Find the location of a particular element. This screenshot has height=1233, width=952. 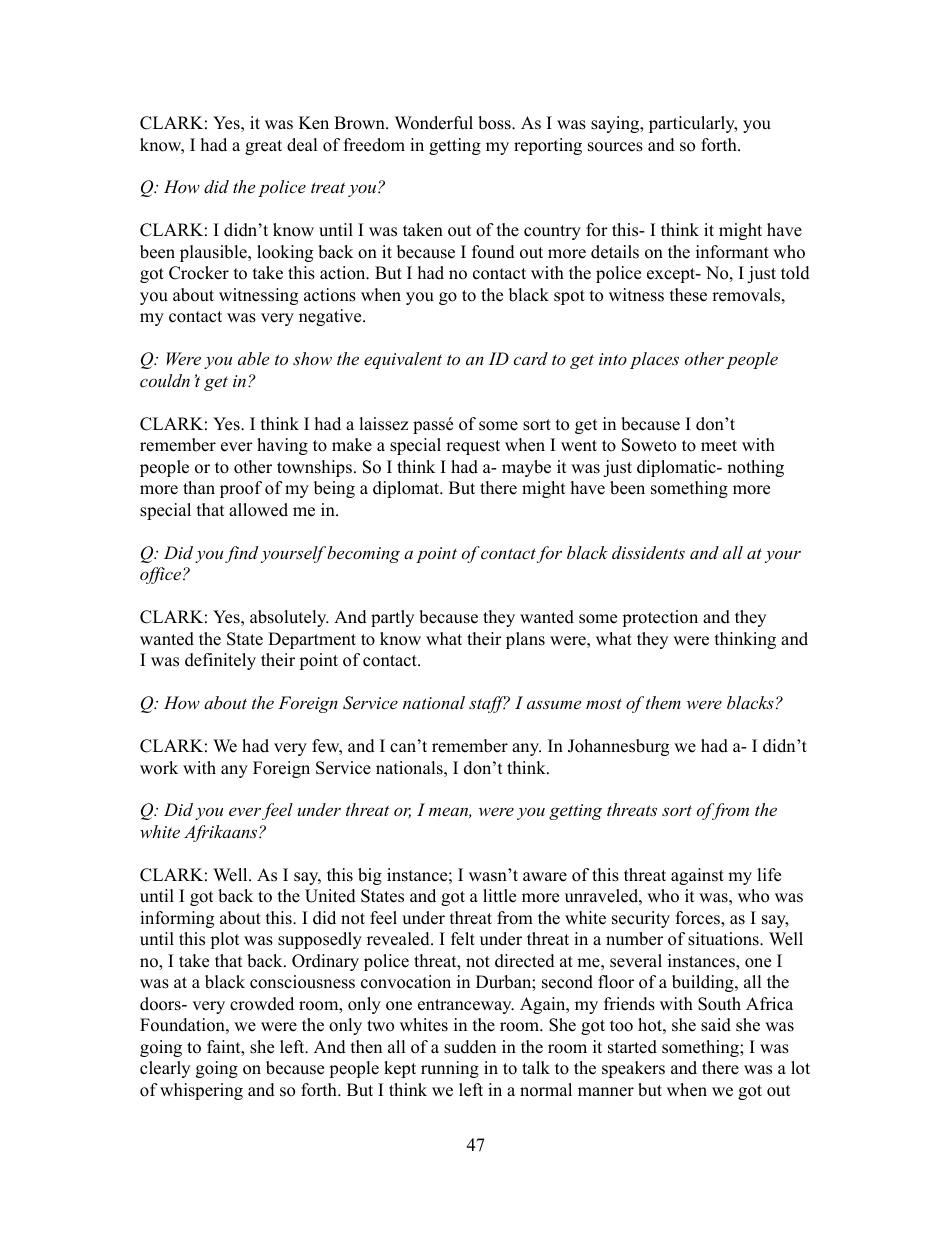

protection is located at coordinates (660, 618).
